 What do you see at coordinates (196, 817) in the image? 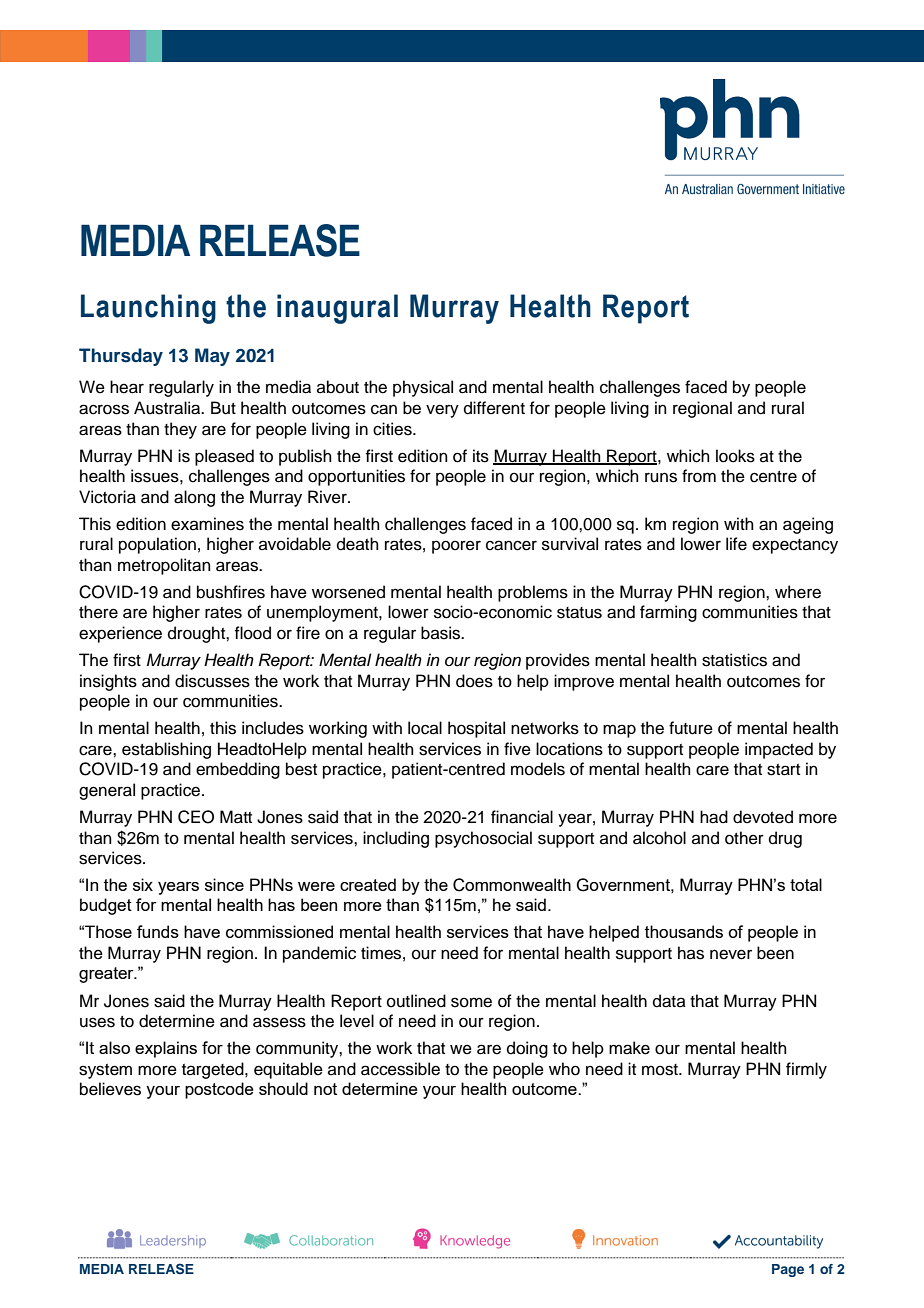
I see `CEO` at bounding box center [196, 817].
